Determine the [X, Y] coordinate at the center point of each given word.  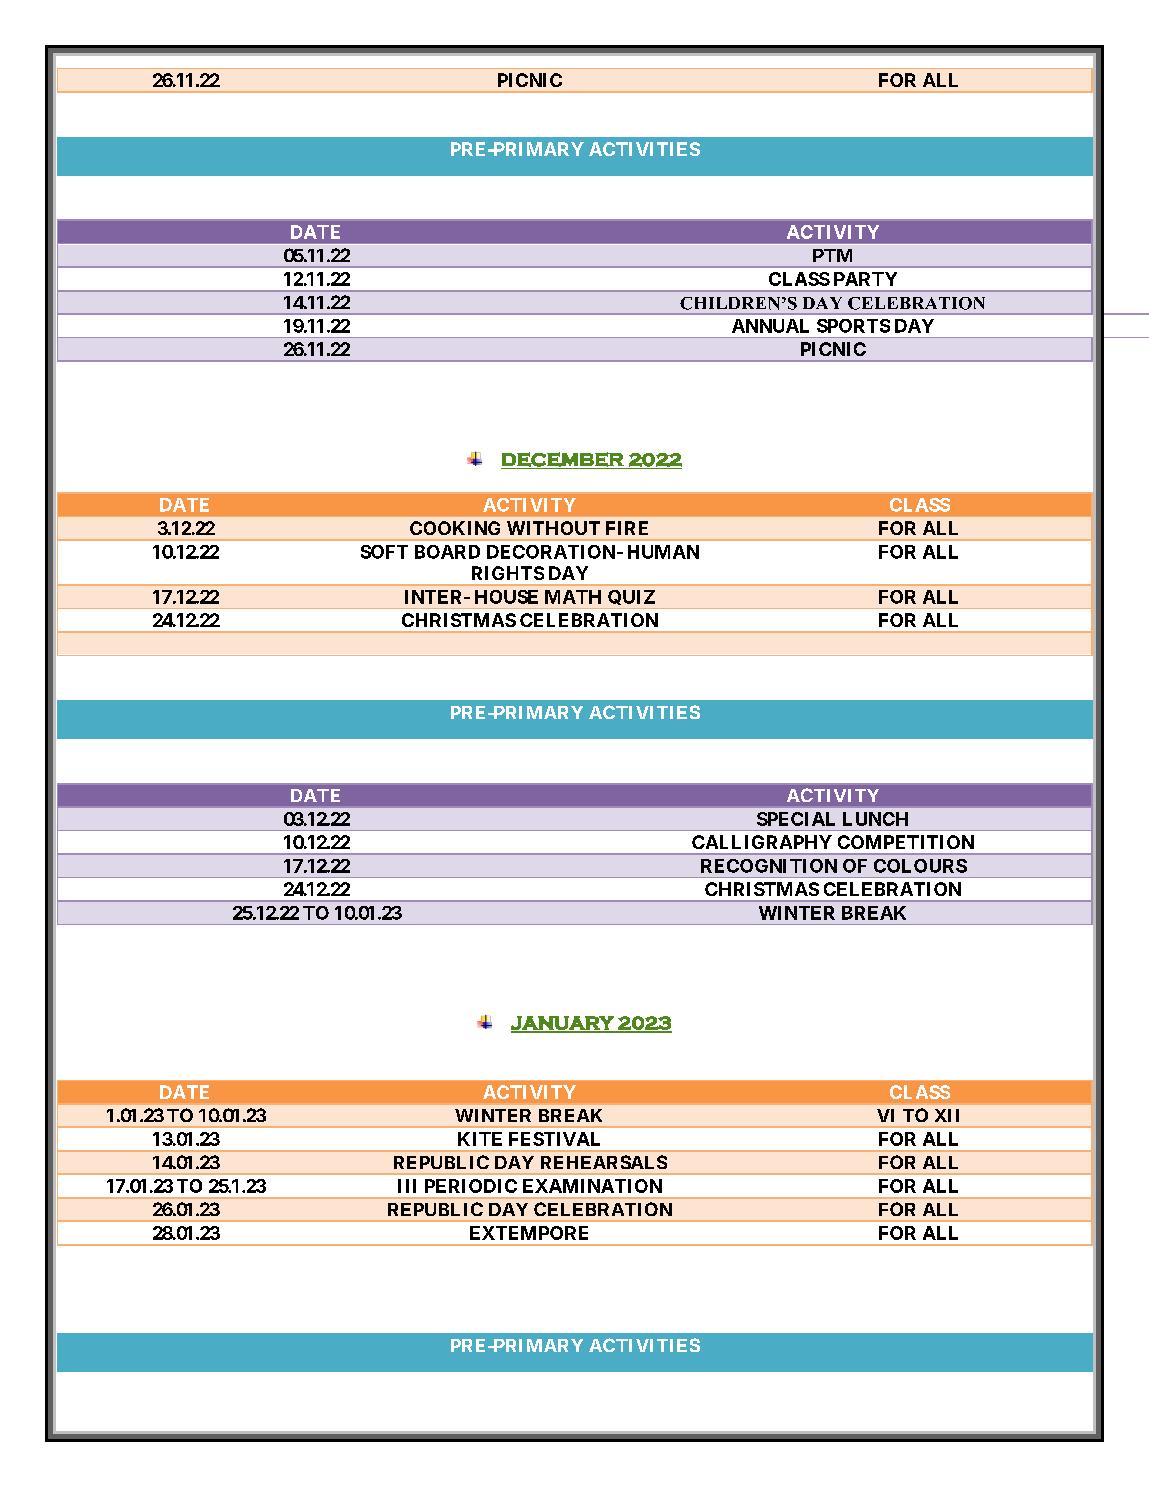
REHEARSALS [604, 1162]
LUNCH [875, 819]
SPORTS [853, 326]
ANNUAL [770, 326]
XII [947, 1115]
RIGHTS [508, 573]
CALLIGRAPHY [762, 842]
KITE [480, 1139]
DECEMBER [563, 460]
